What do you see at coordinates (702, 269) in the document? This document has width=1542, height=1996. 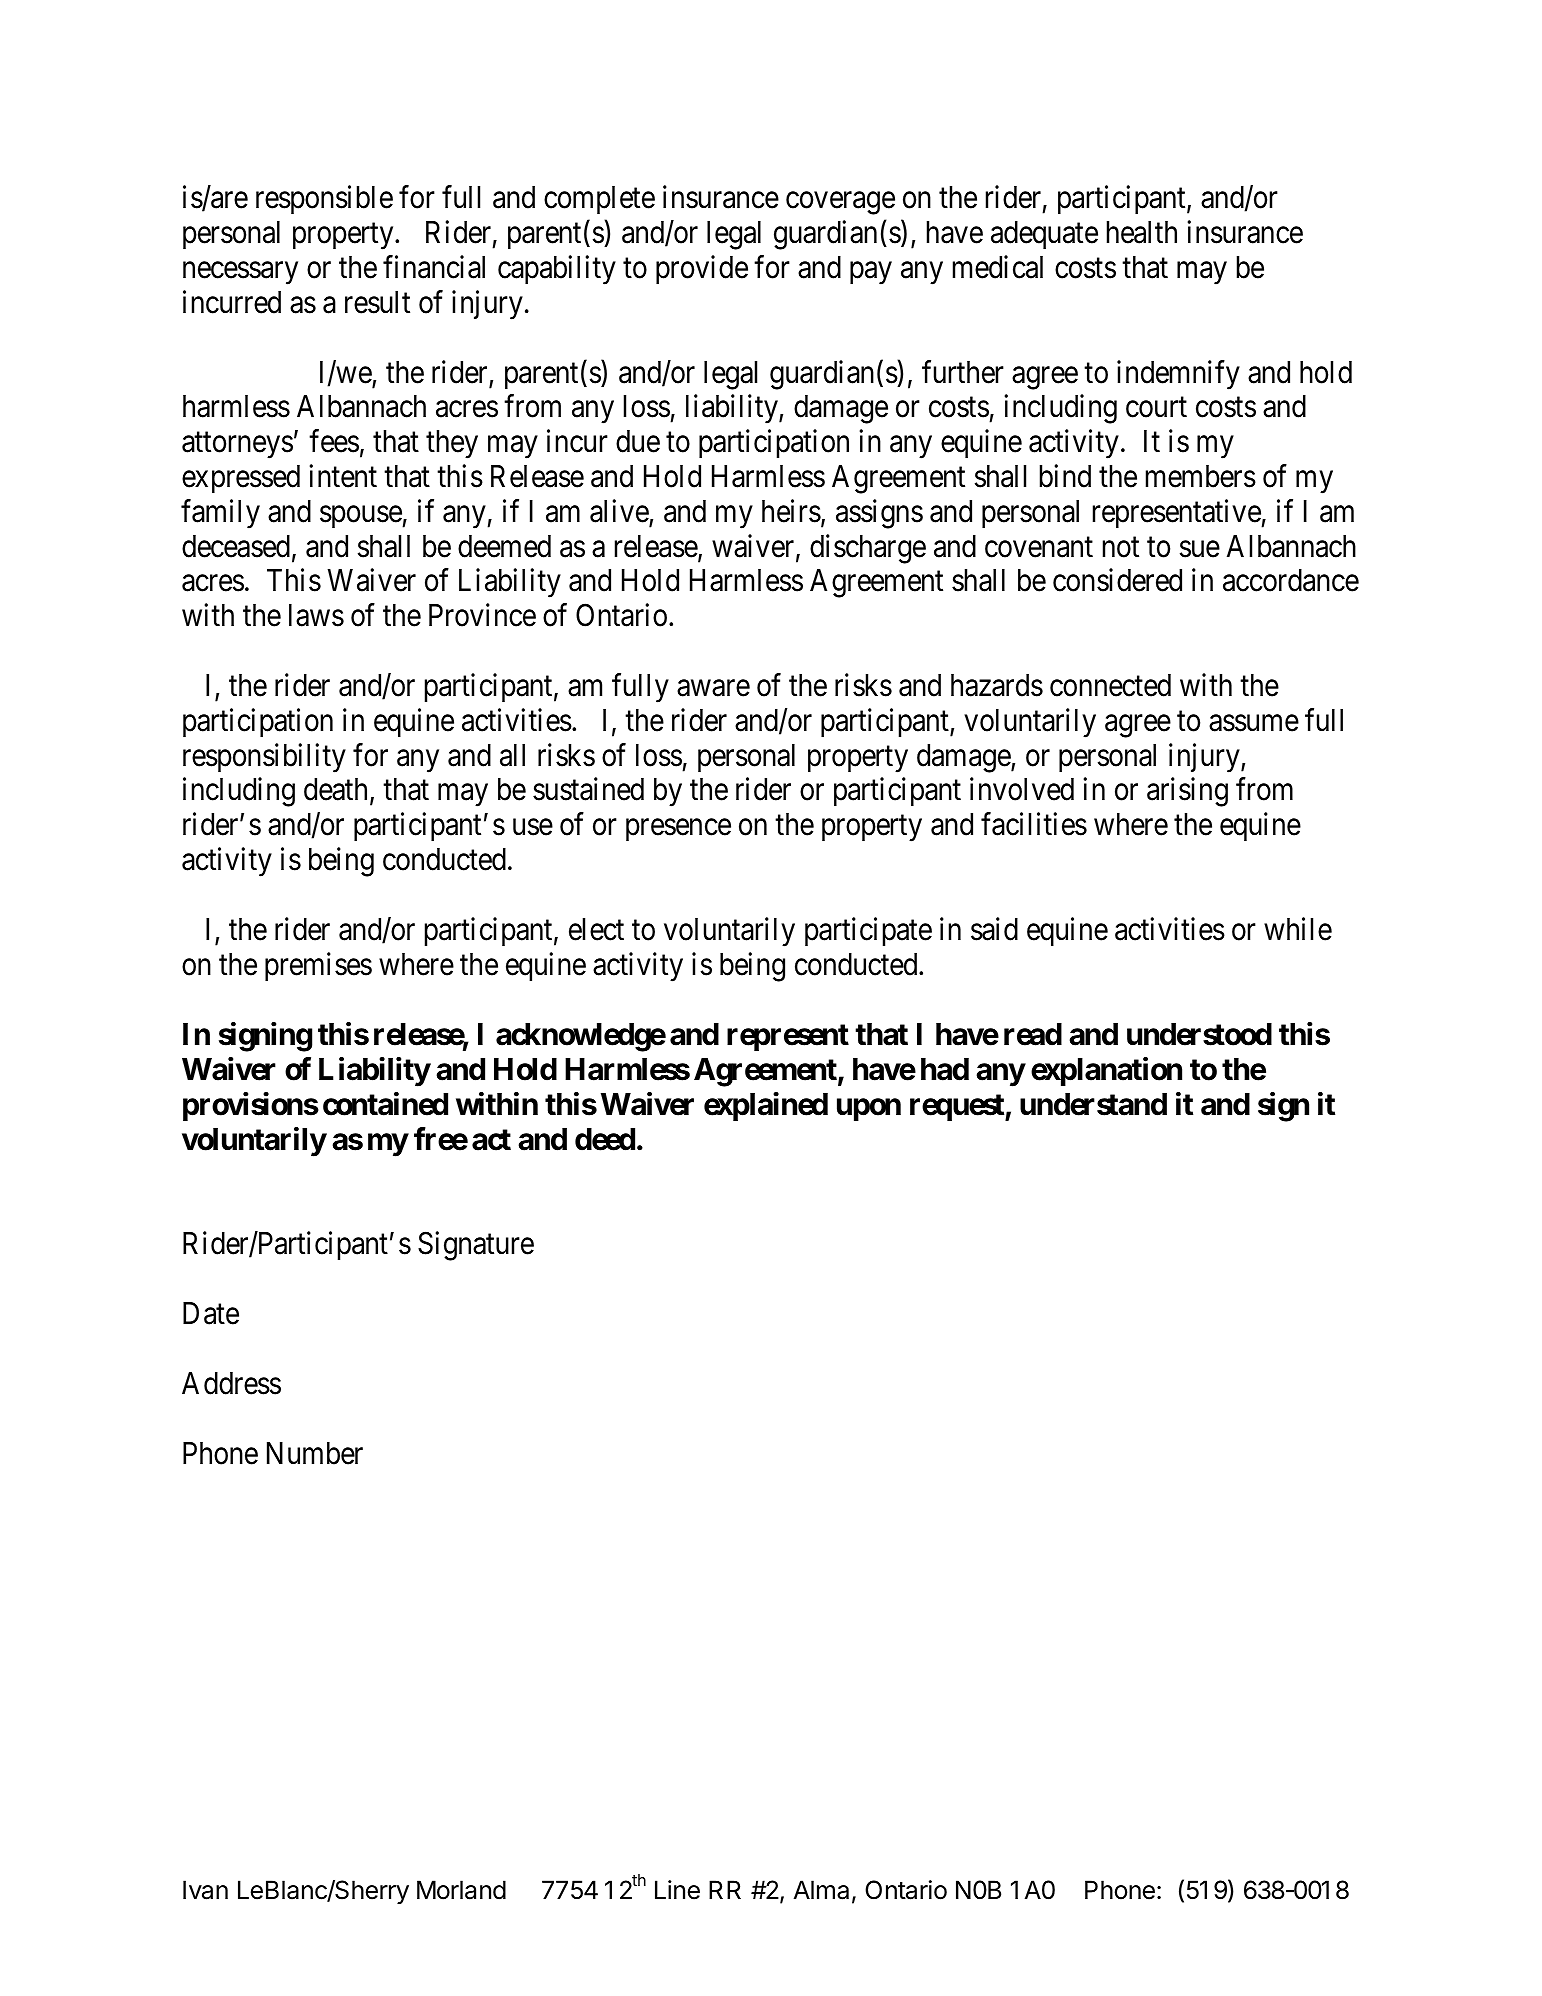 I see `provide` at bounding box center [702, 269].
